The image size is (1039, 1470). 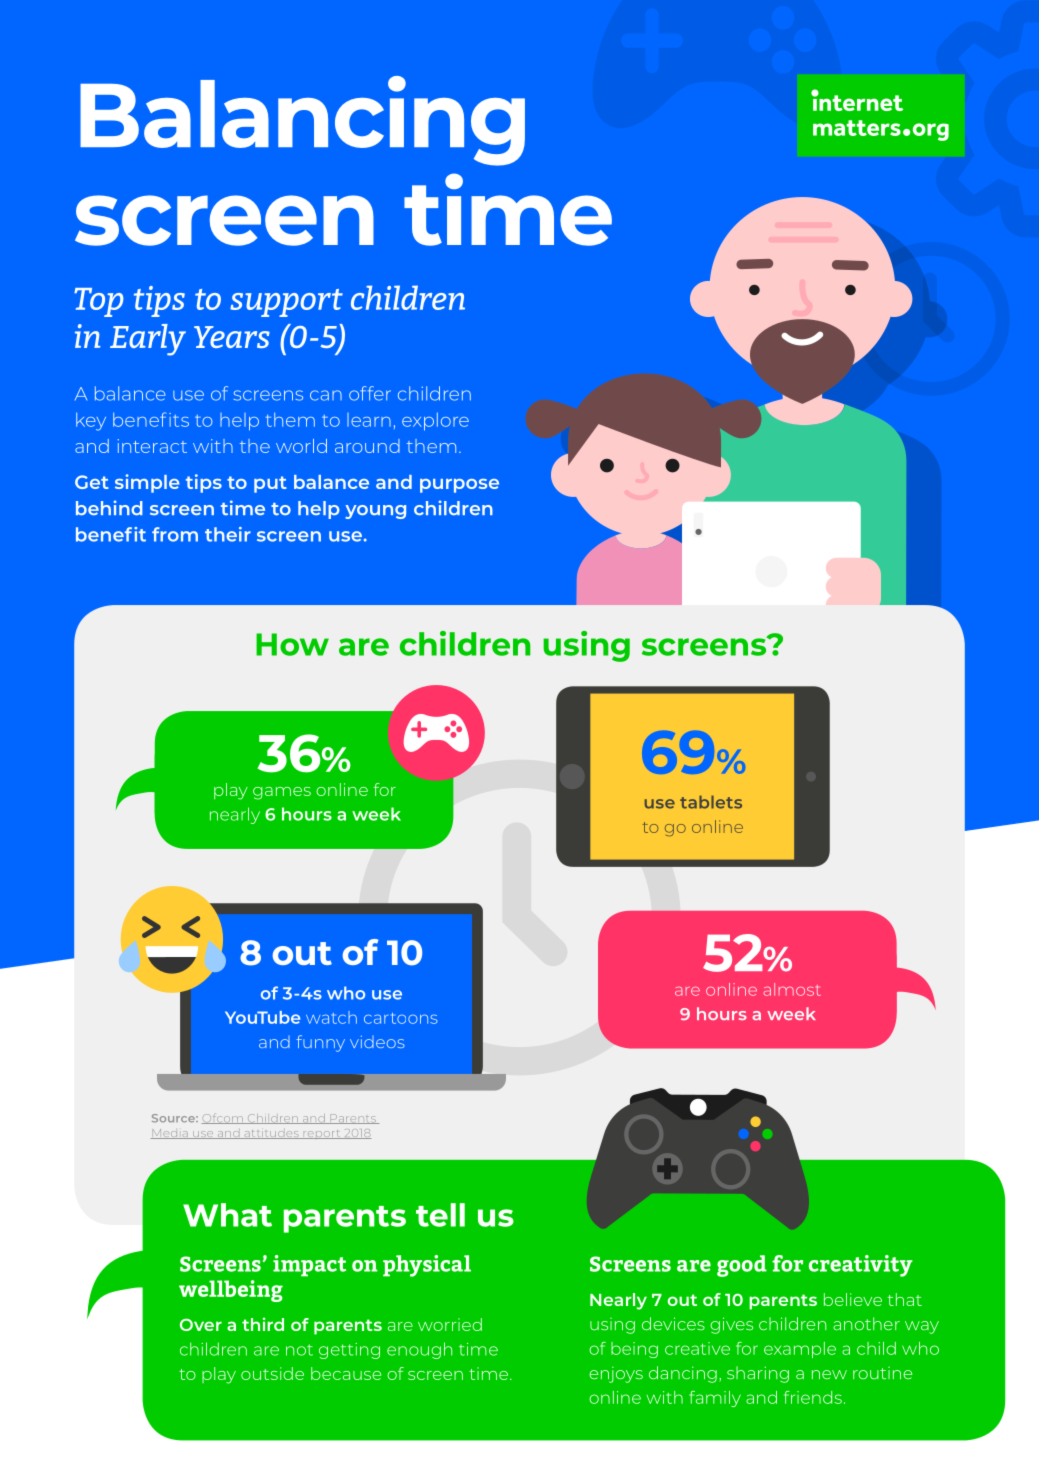 What do you see at coordinates (292, 644) in the page?
I see `How` at bounding box center [292, 644].
